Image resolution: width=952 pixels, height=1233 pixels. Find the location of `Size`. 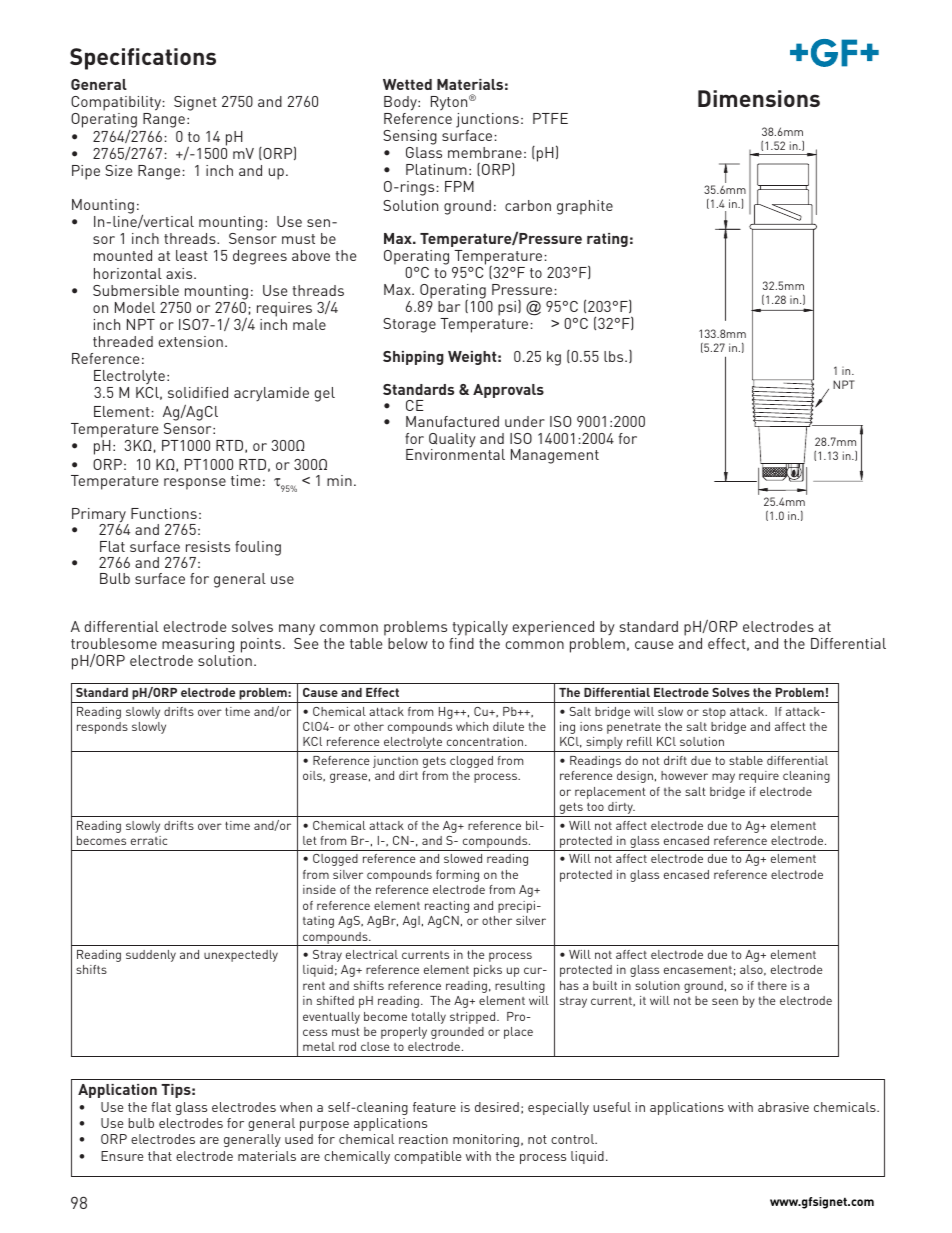

Size is located at coordinates (118, 170).
